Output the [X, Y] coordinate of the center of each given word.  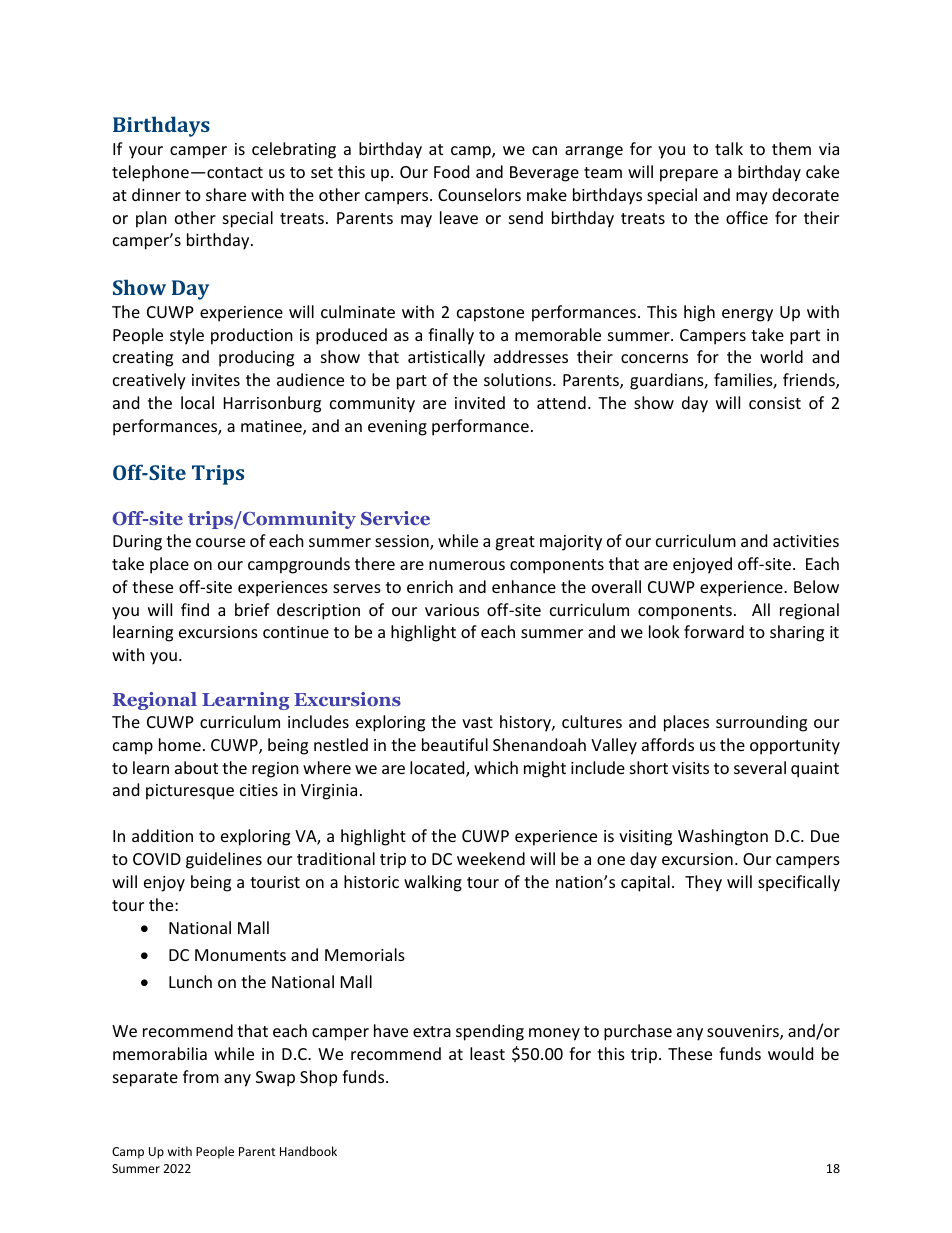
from [201, 1076]
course [220, 542]
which [496, 767]
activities [806, 541]
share [226, 194]
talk [729, 148]
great [515, 543]
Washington [723, 837]
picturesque [190, 792]
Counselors [479, 194]
